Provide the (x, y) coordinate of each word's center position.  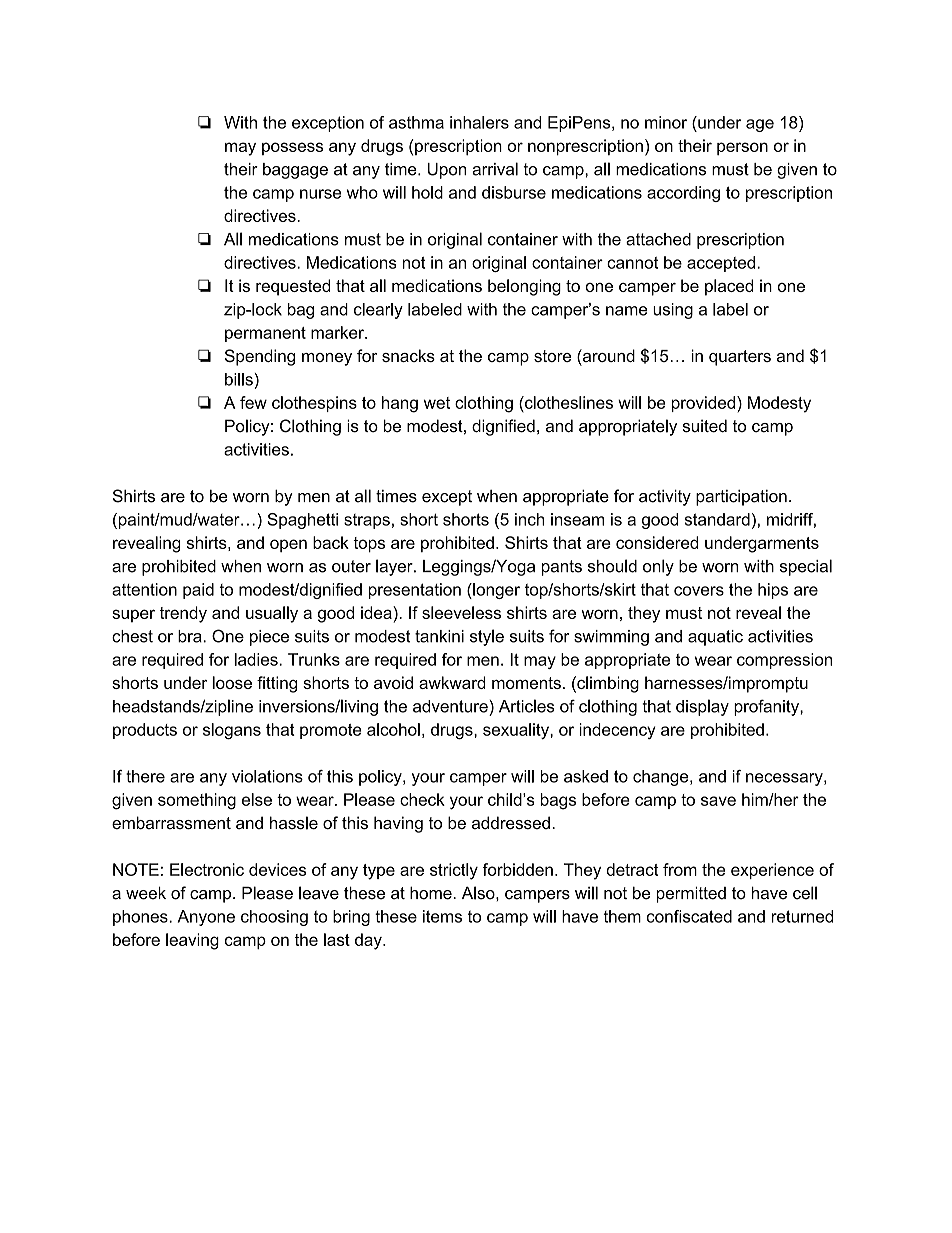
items (442, 916)
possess (292, 148)
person (742, 148)
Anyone (206, 918)
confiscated (689, 916)
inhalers (479, 122)
